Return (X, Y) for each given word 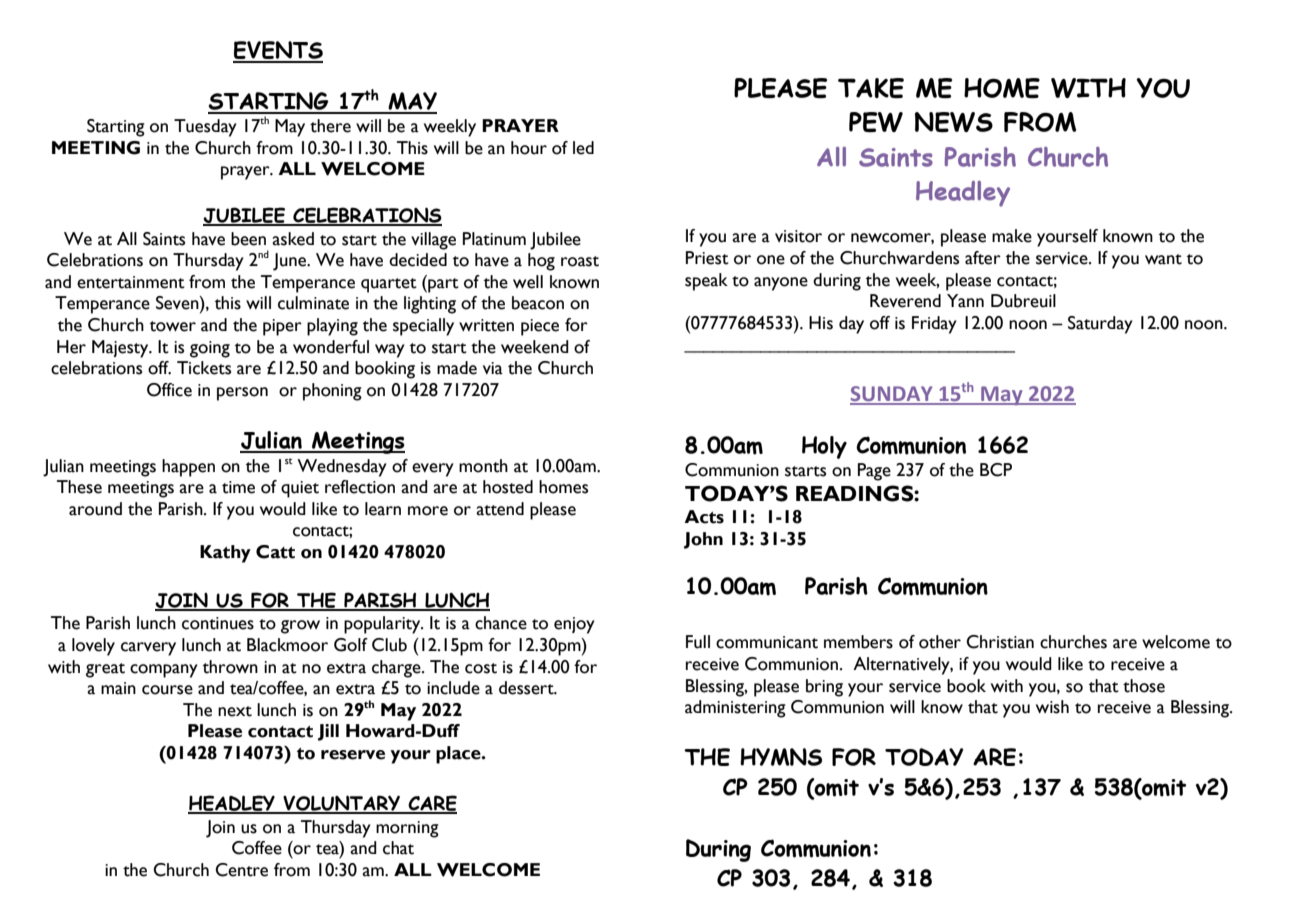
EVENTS (278, 51)
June (291, 262)
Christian (1000, 642)
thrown (230, 667)
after (983, 258)
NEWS (954, 122)
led (583, 148)
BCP (996, 470)
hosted (508, 487)
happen (188, 468)
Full (698, 642)
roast (580, 261)
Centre (241, 870)
